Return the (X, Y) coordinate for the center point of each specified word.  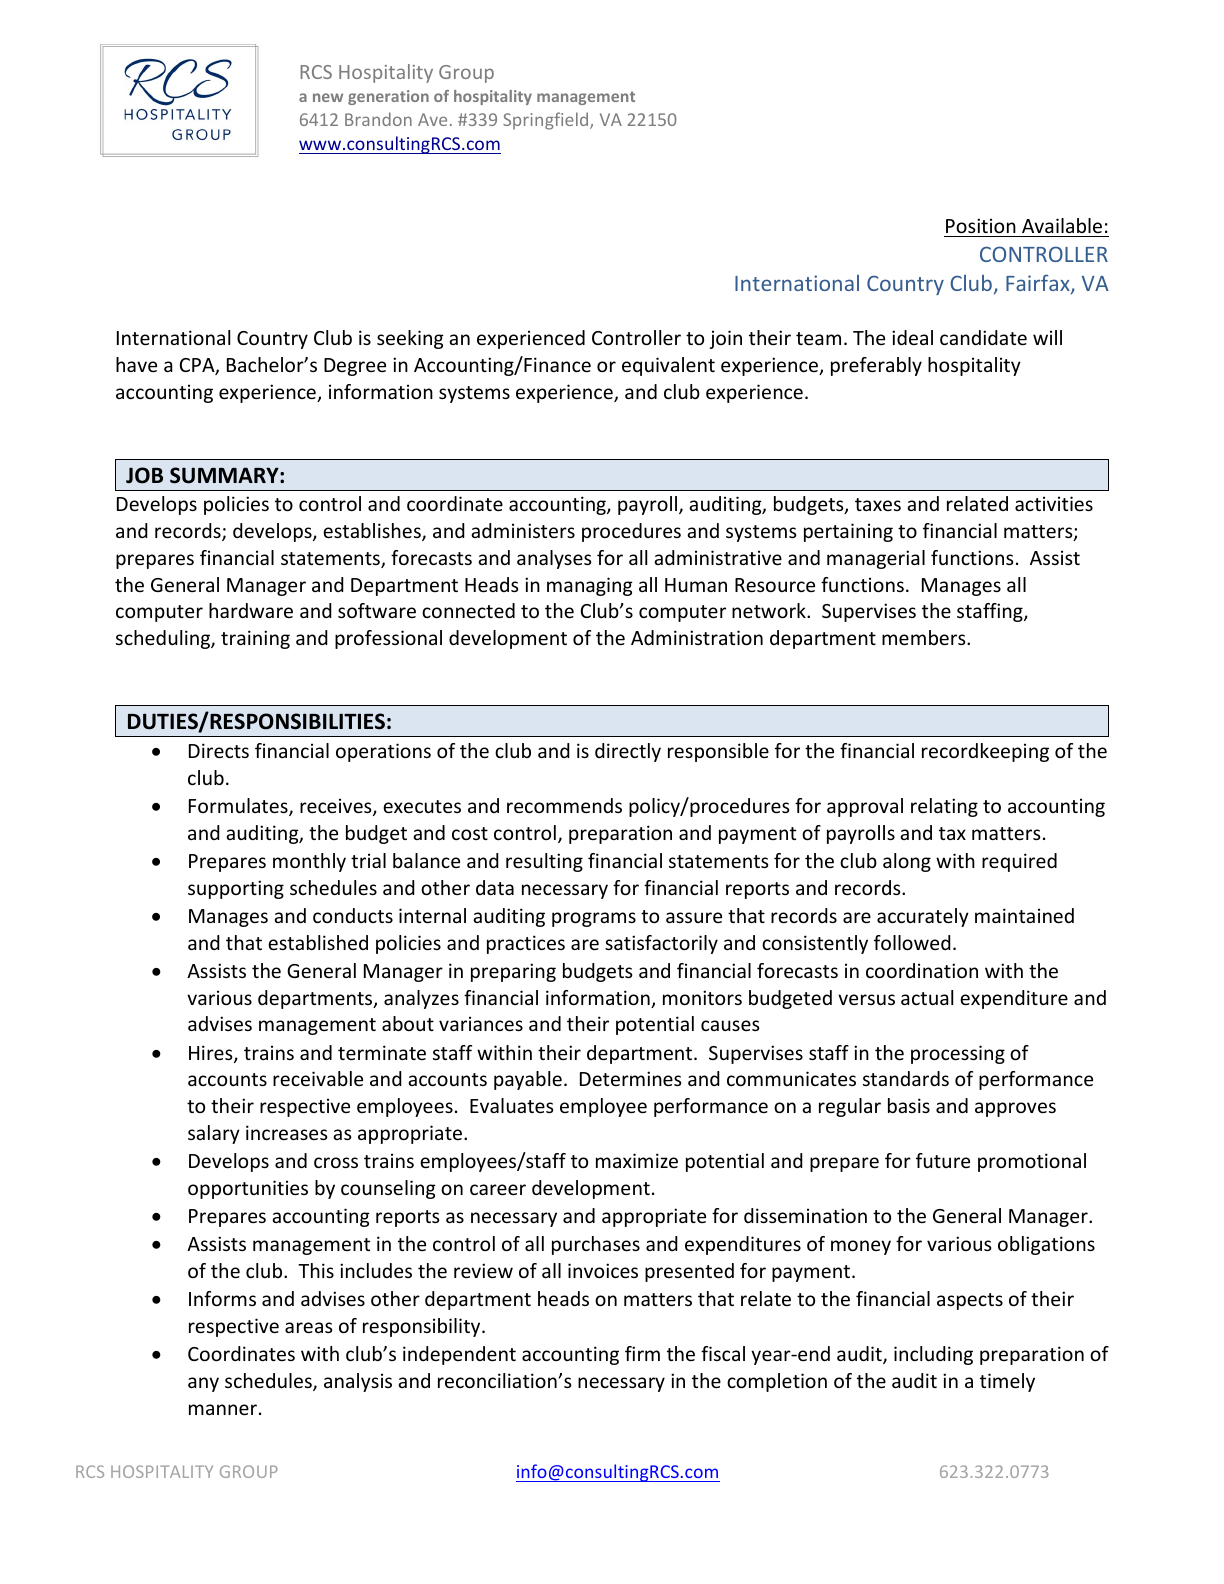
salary (214, 1134)
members (925, 637)
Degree (355, 367)
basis (909, 1105)
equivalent (668, 366)
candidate (983, 337)
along (907, 862)
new (328, 97)
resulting (544, 862)
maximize (637, 1160)
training (255, 639)
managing (590, 586)
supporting (236, 889)
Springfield (547, 121)
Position (981, 225)
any (203, 1384)
